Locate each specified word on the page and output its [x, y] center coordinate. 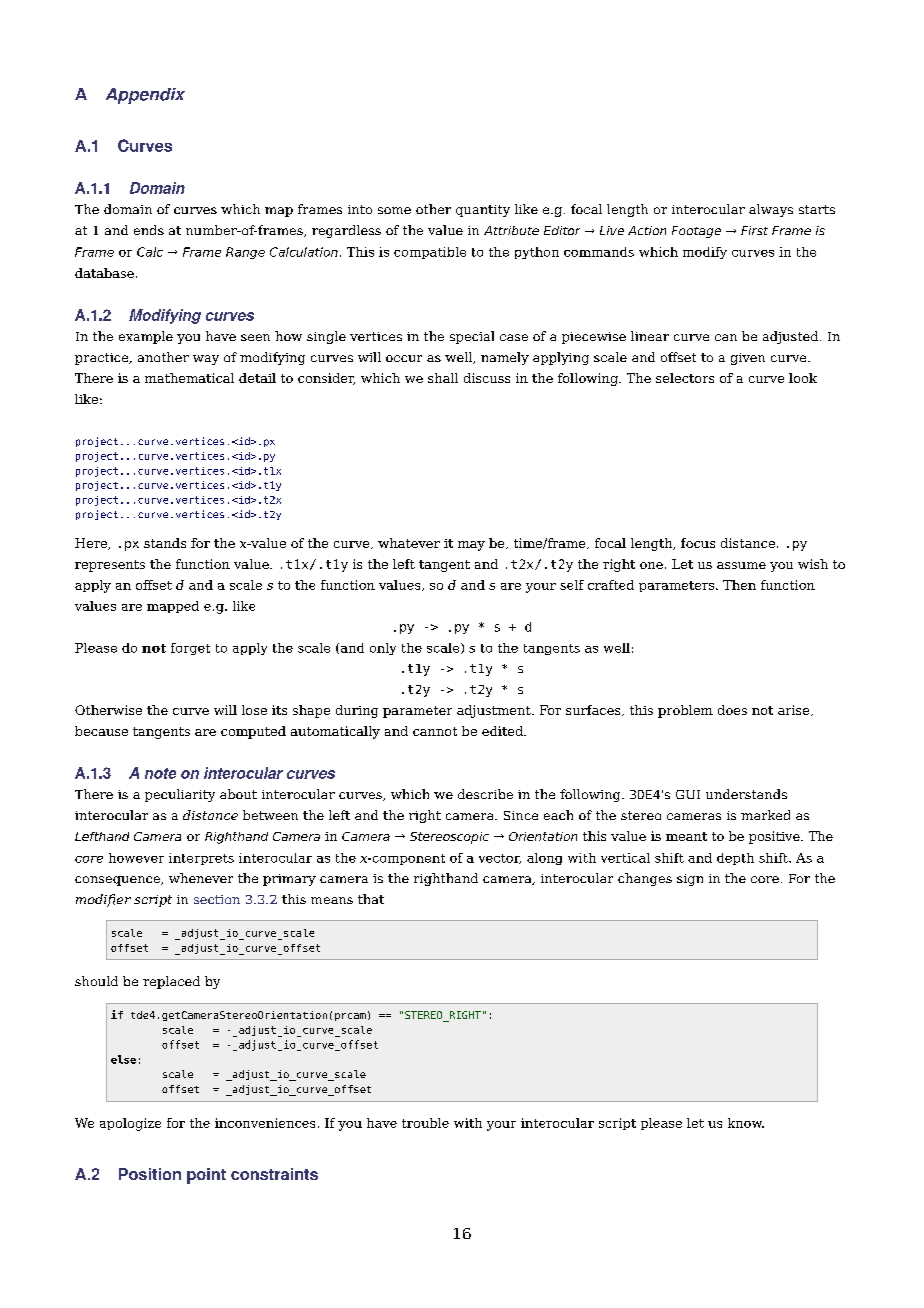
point [206, 1176]
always [771, 210]
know [746, 1123]
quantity [483, 211]
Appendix [145, 96]
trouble [425, 1123]
